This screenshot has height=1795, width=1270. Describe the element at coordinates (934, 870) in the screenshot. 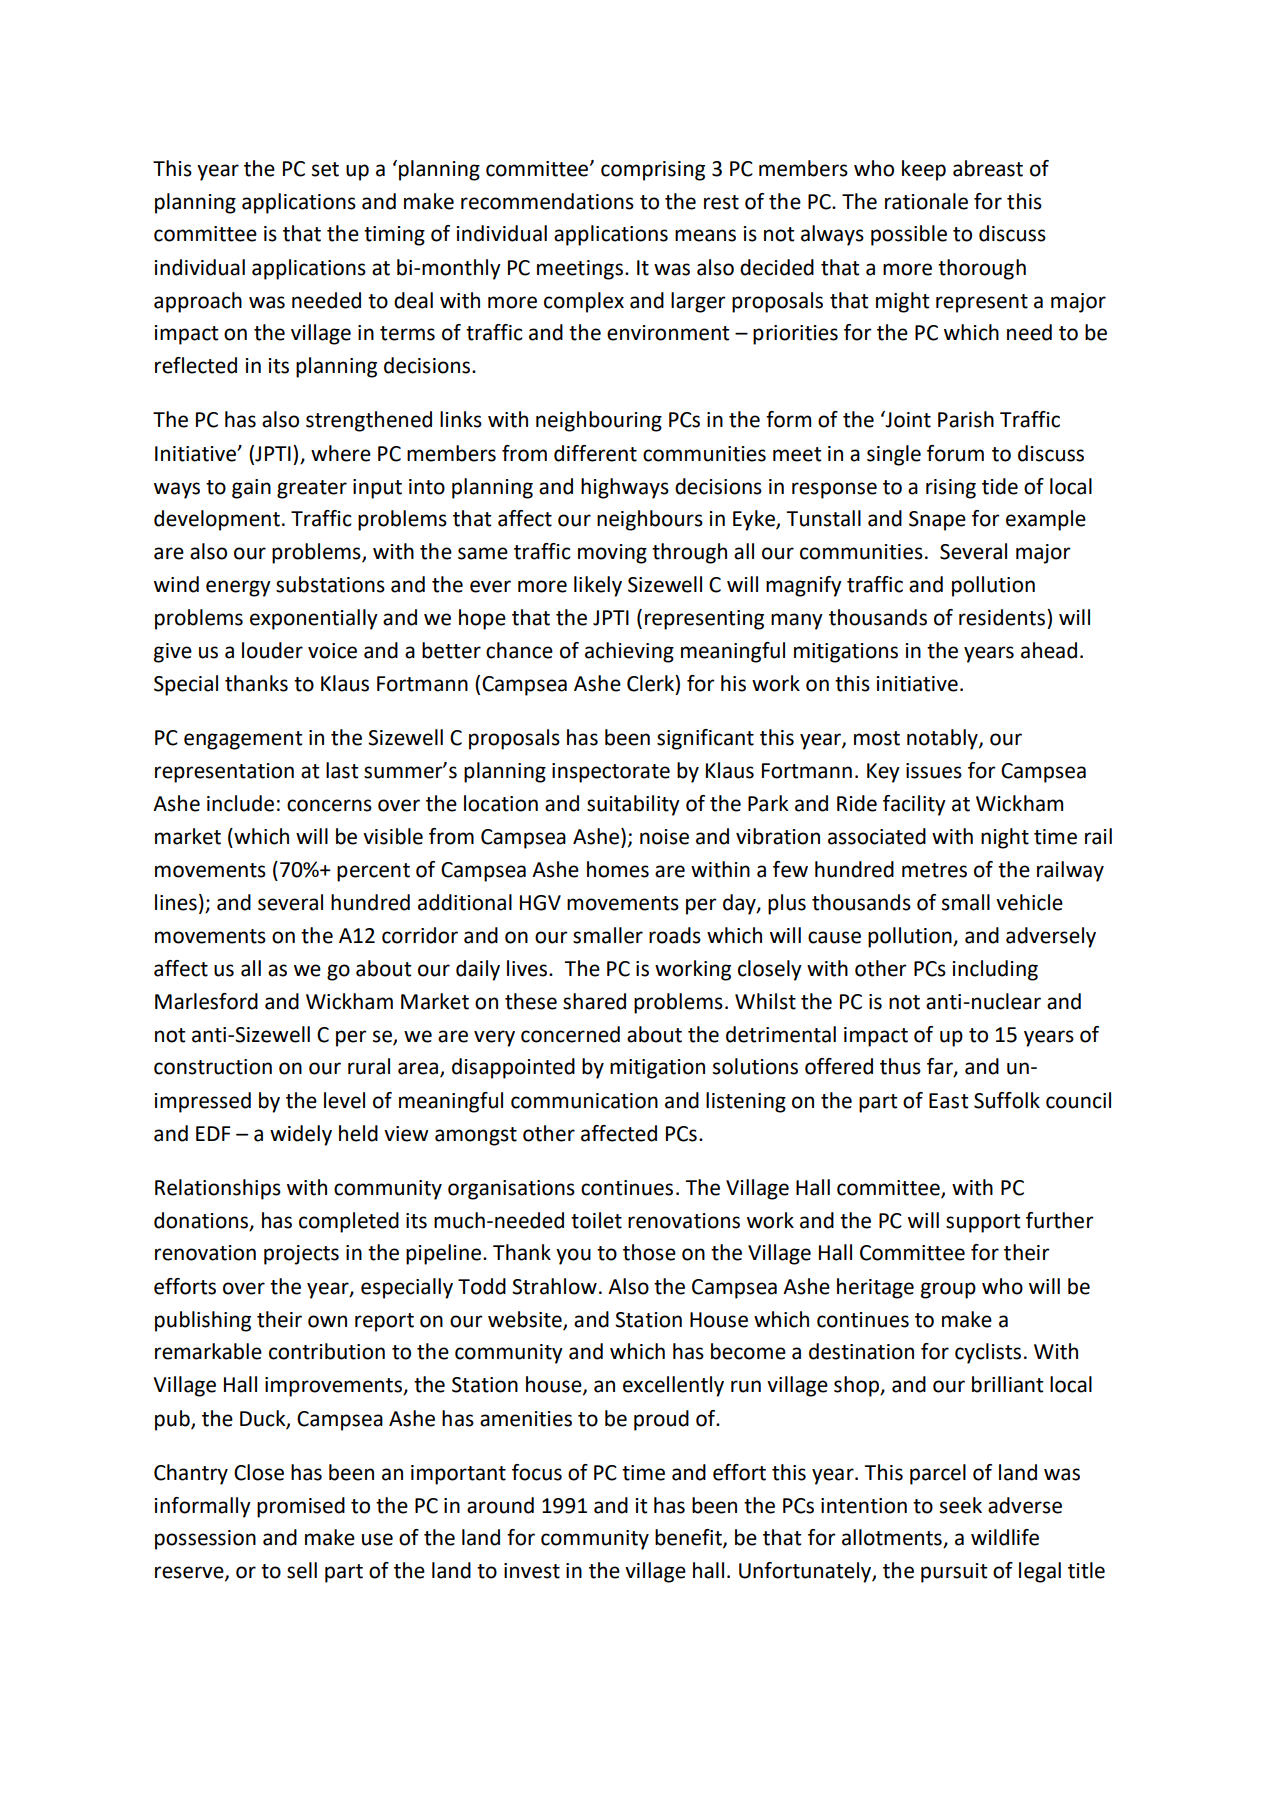

I see `metres` at that location.
